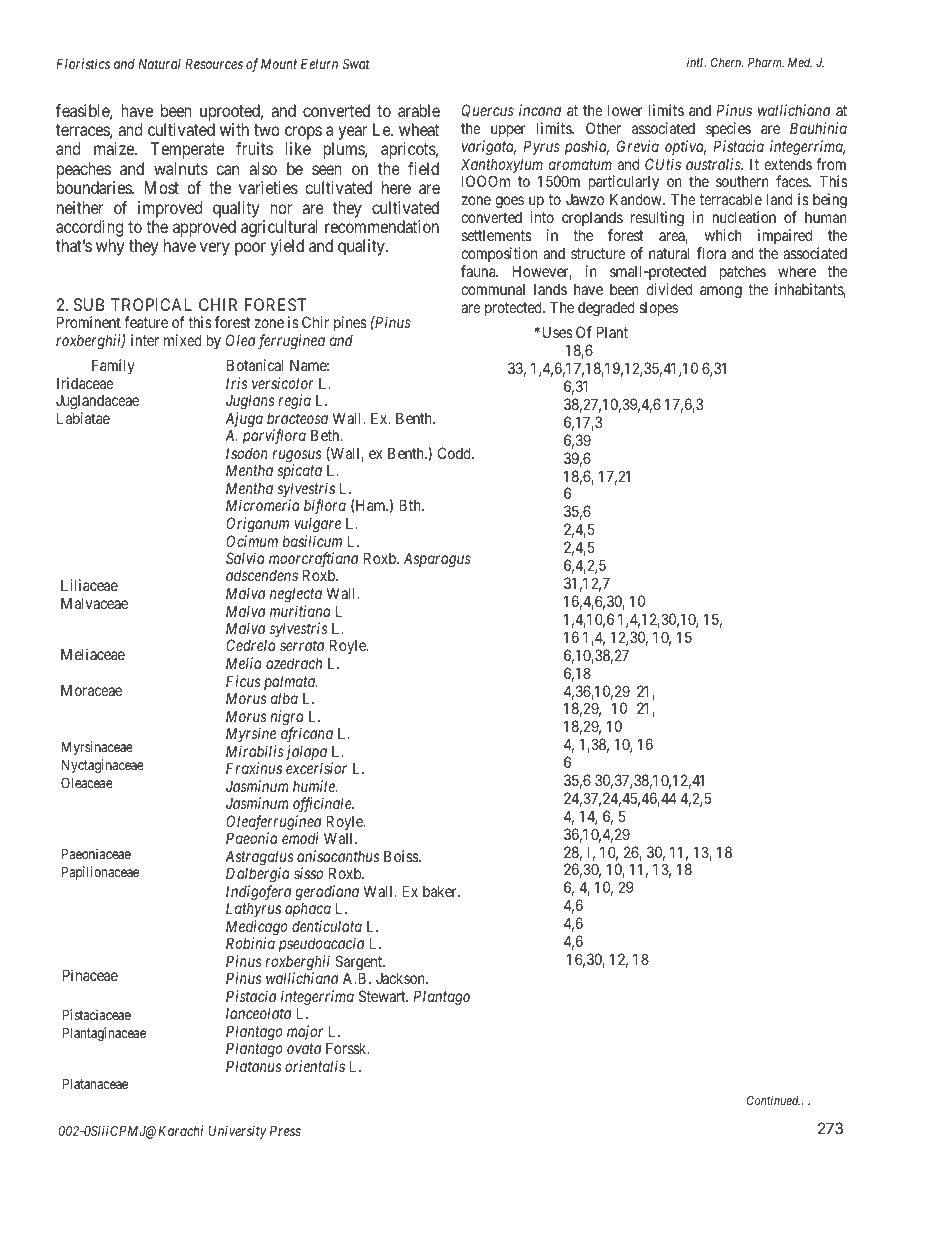 The width and height of the page is (952, 1233). I want to click on baker, so click(441, 891).
